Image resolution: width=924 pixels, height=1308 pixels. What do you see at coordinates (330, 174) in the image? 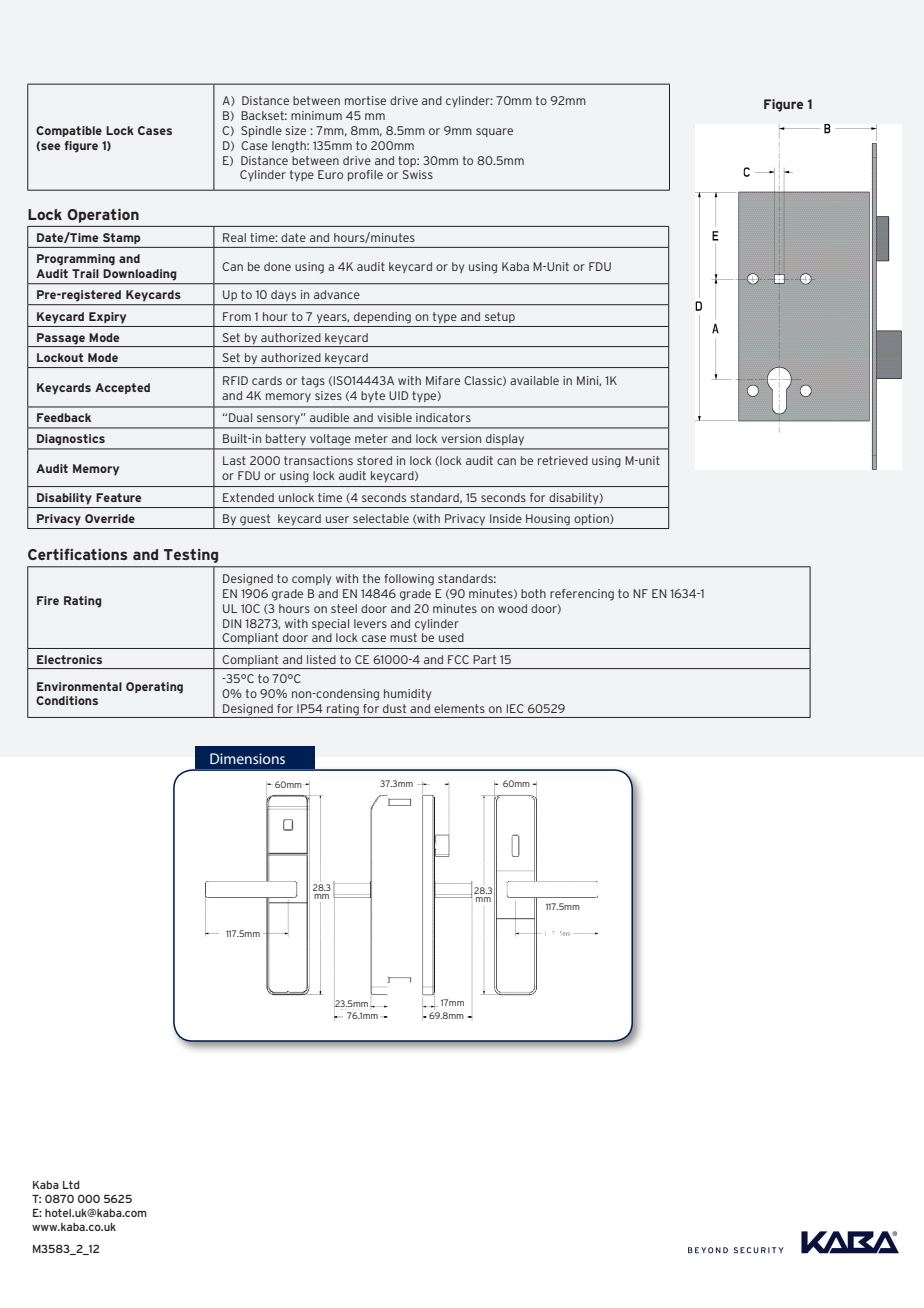
I see `Euro` at bounding box center [330, 174].
